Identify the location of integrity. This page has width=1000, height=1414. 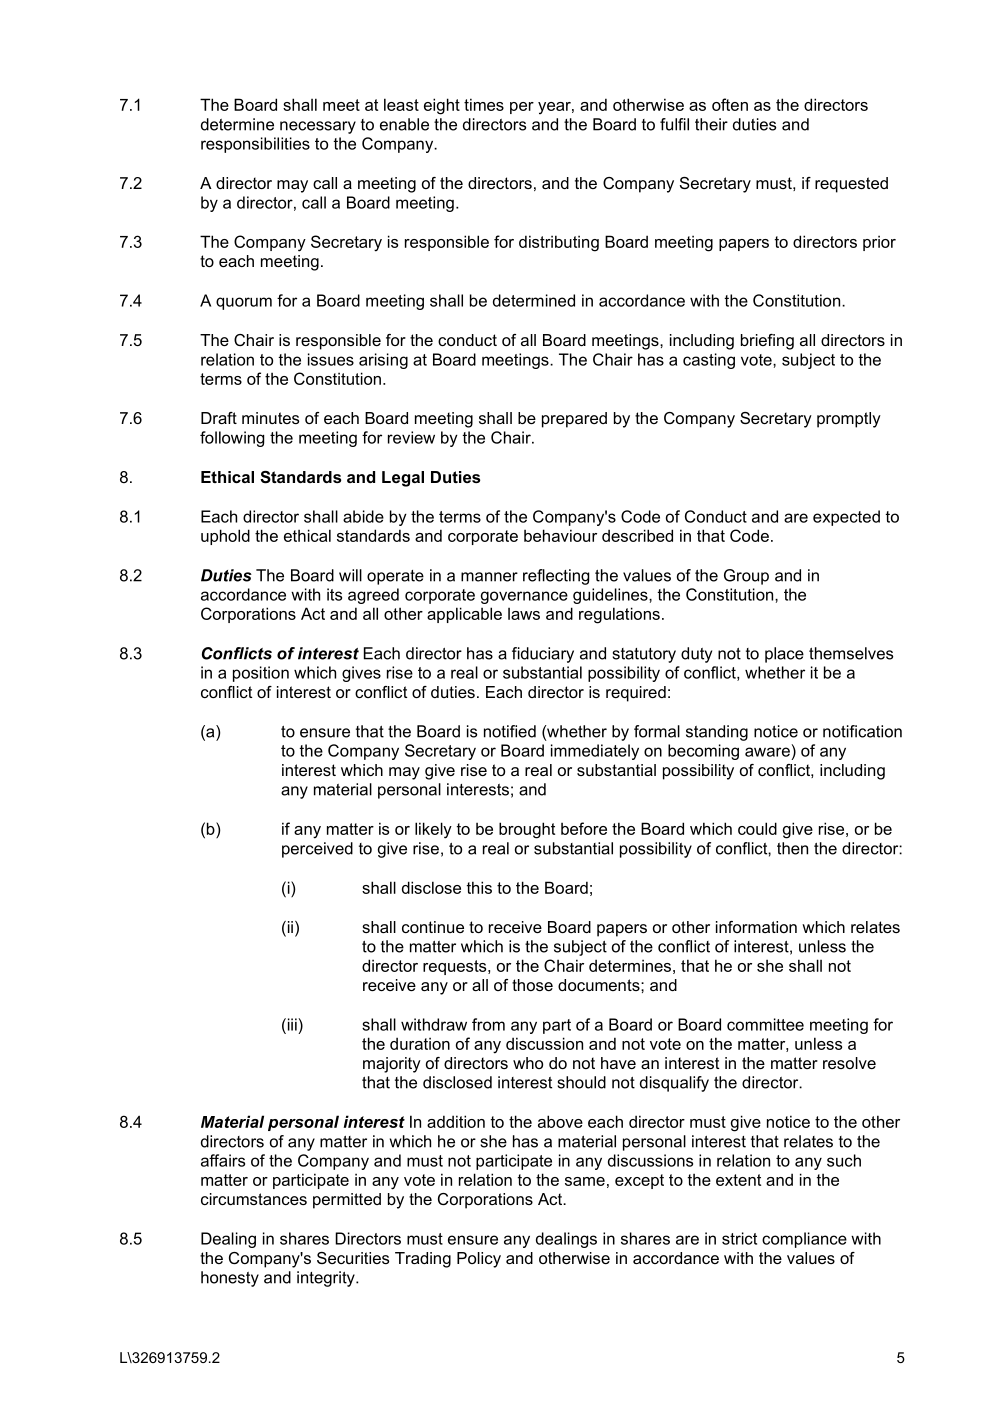
(327, 1279).
